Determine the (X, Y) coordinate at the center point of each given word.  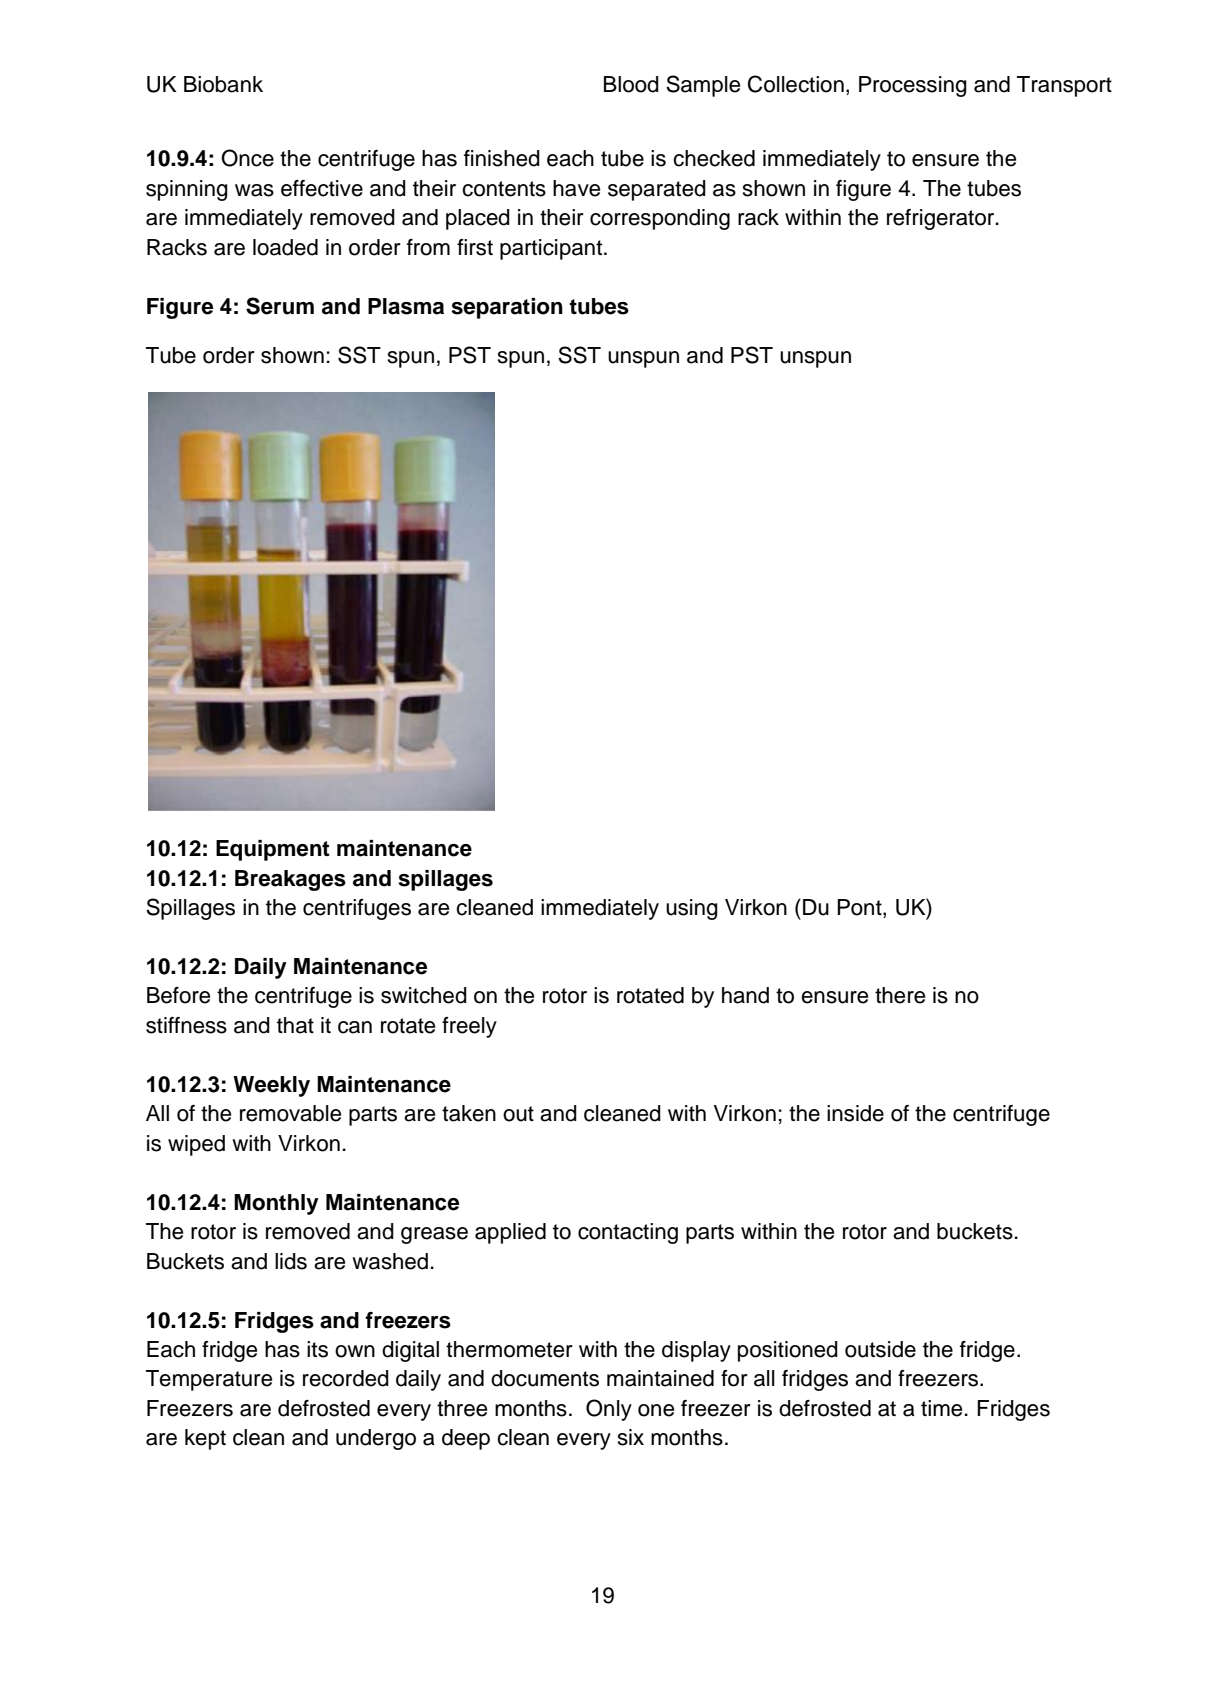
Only (609, 1410)
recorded (346, 1378)
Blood (631, 84)
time (941, 1408)
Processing (913, 86)
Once (247, 158)
